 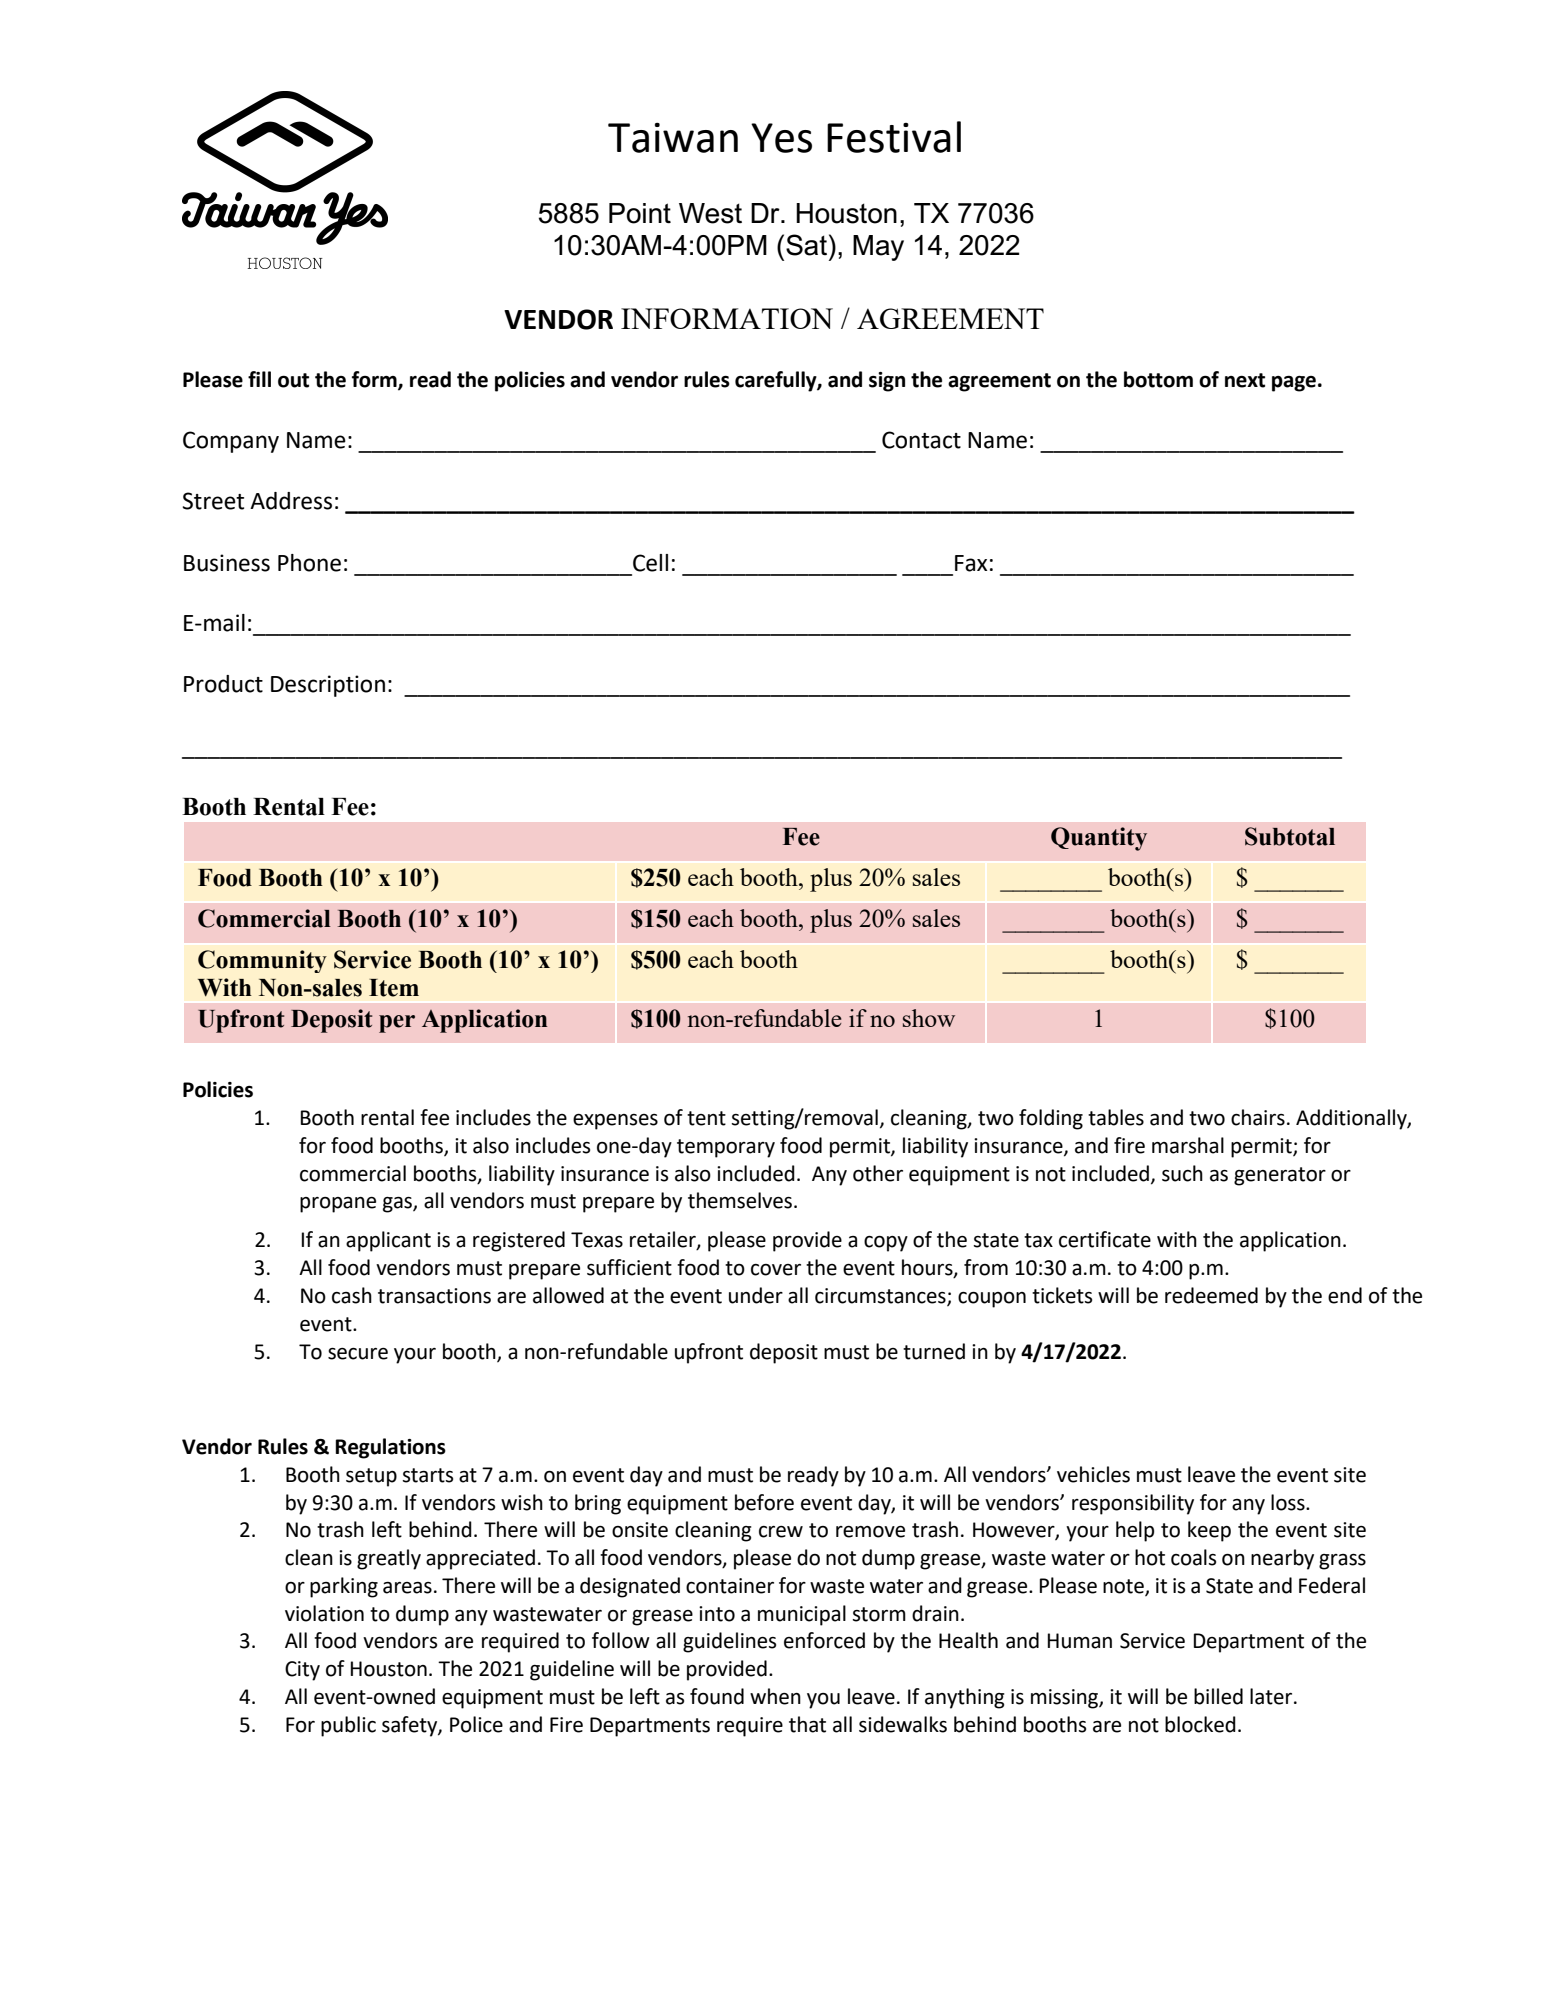 I want to click on Yes, so click(x=781, y=138).
